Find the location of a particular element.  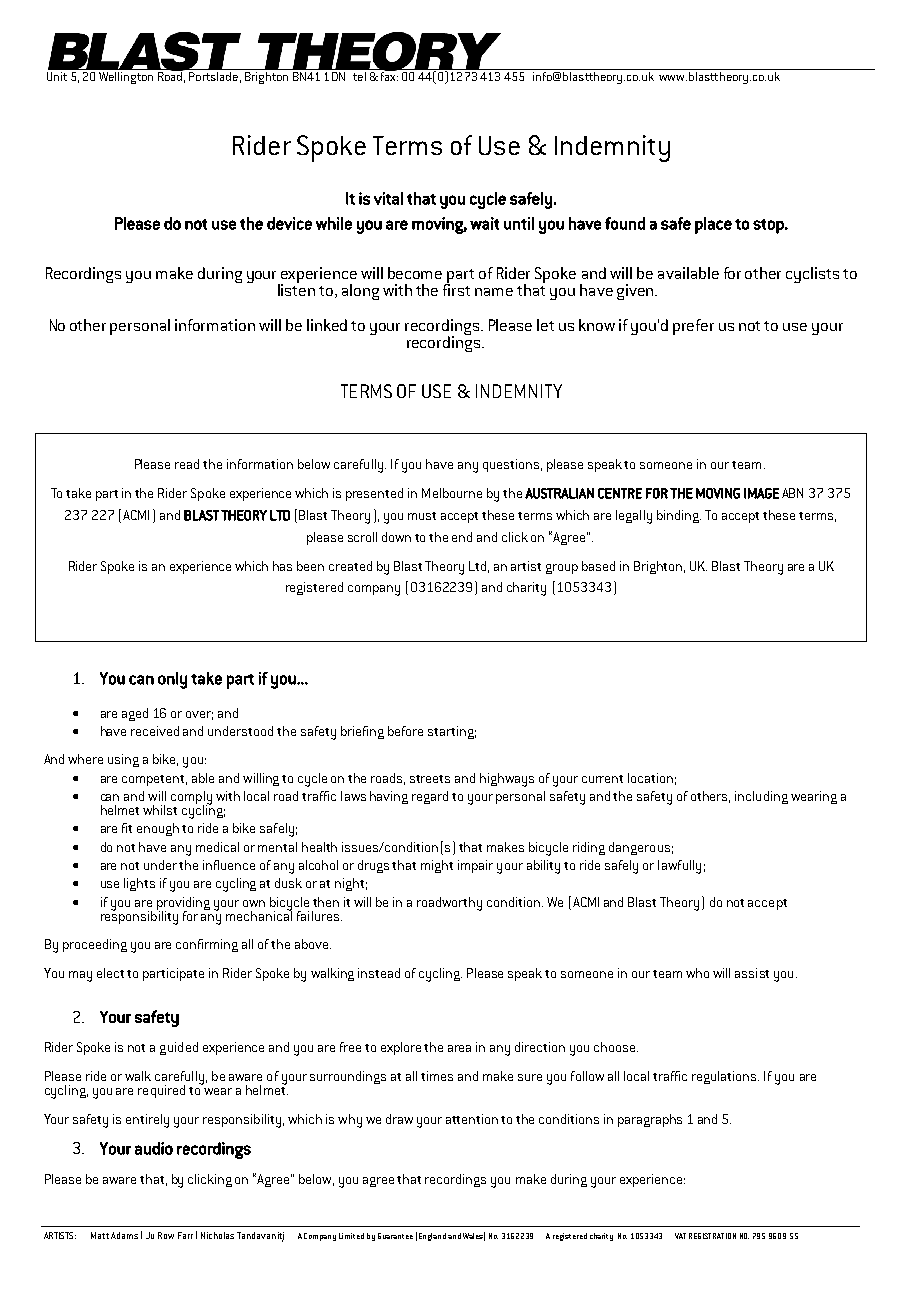

before is located at coordinates (405, 731).
